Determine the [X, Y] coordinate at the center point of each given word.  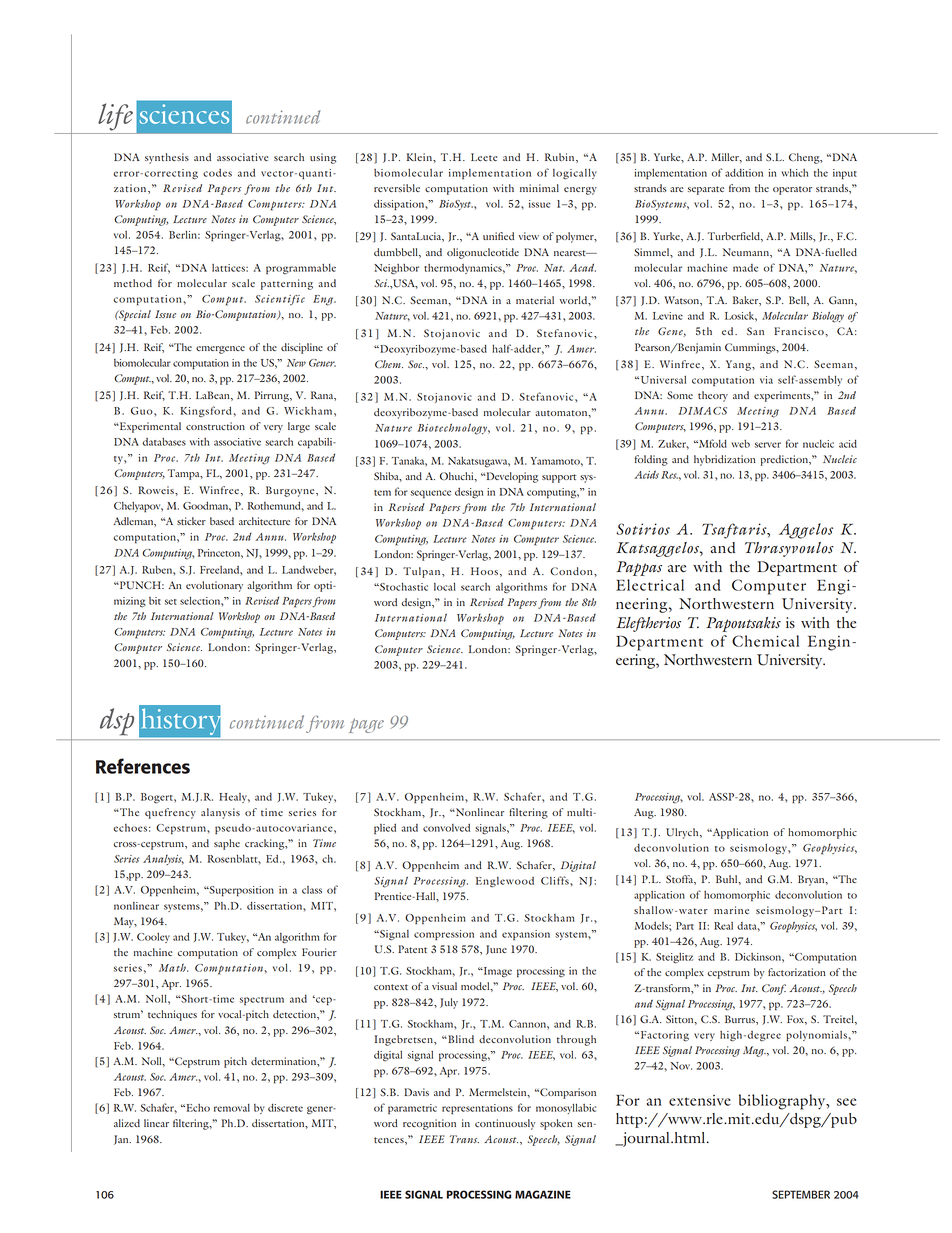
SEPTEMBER [801, 1194]
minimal [539, 188]
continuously [505, 1124]
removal [232, 1108]
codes [217, 173]
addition [744, 173]
